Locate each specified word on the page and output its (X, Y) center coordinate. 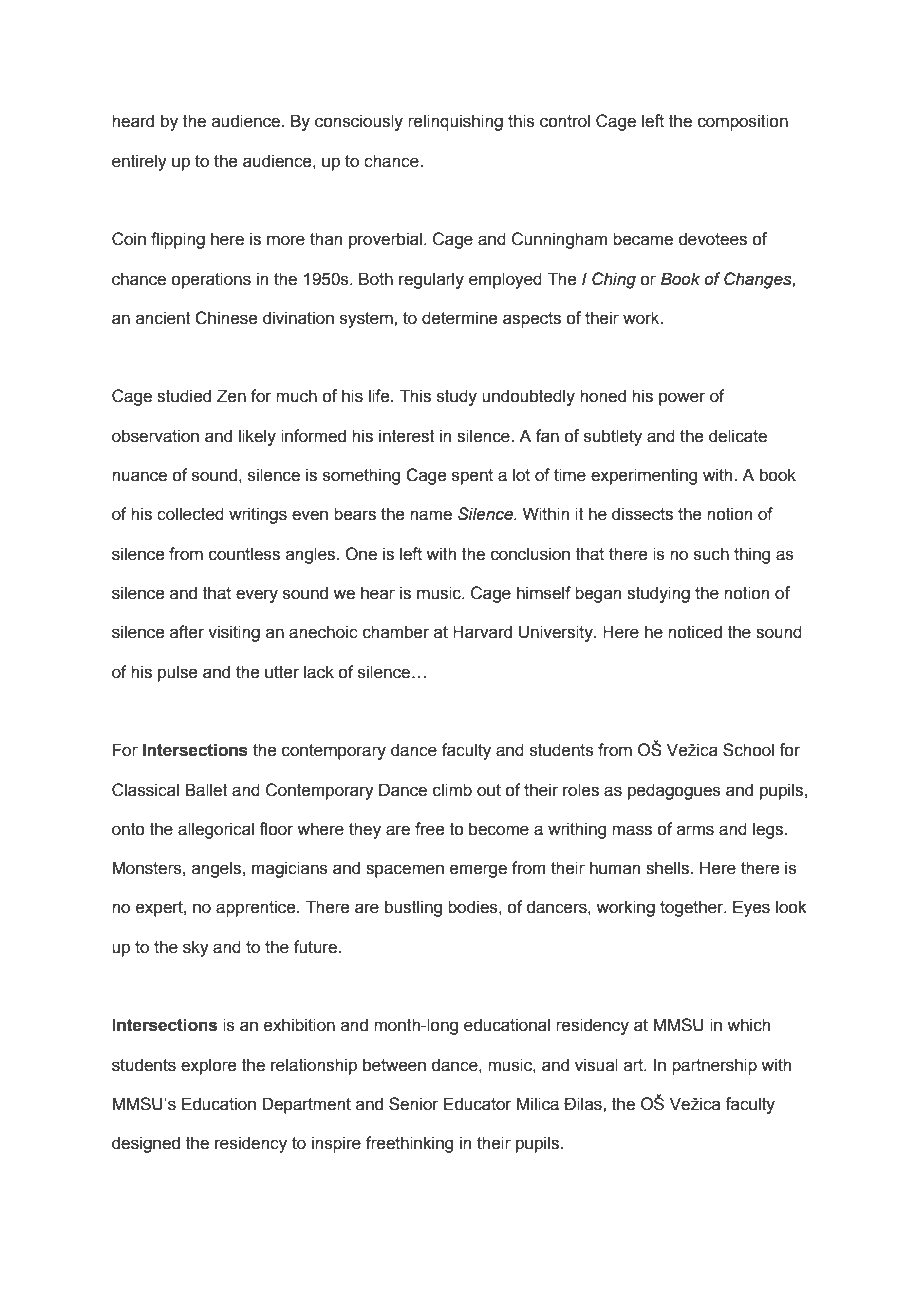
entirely (139, 162)
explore (208, 1066)
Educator (478, 1104)
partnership (714, 1066)
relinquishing (455, 122)
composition (743, 122)
